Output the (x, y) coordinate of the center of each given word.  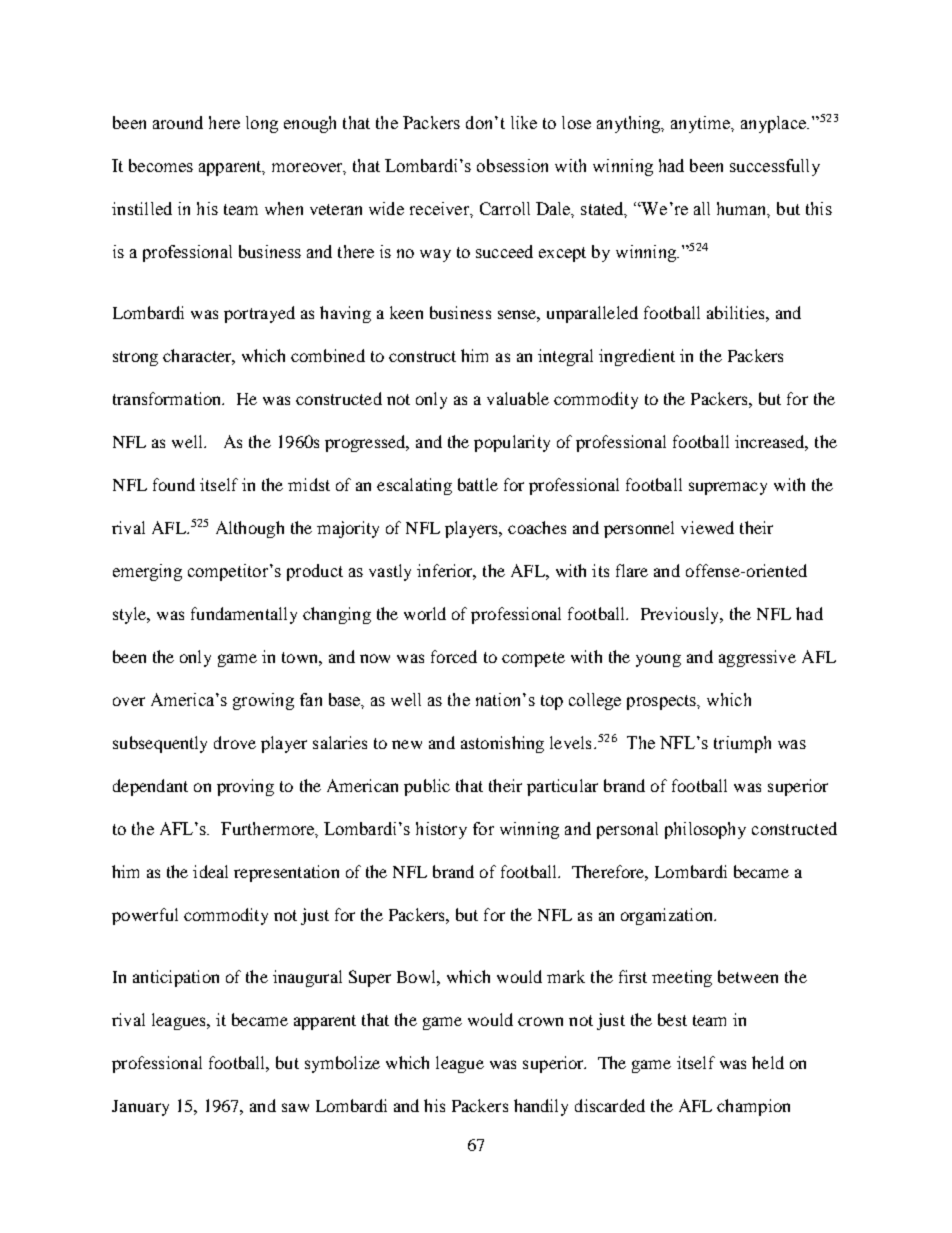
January (140, 1108)
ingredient (637, 357)
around (178, 122)
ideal (210, 871)
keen (406, 312)
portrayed (259, 314)
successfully (775, 167)
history (441, 830)
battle (478, 484)
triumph (742, 744)
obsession (512, 165)
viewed (707, 527)
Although (250, 529)
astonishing (502, 744)
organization (668, 916)
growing (263, 701)
